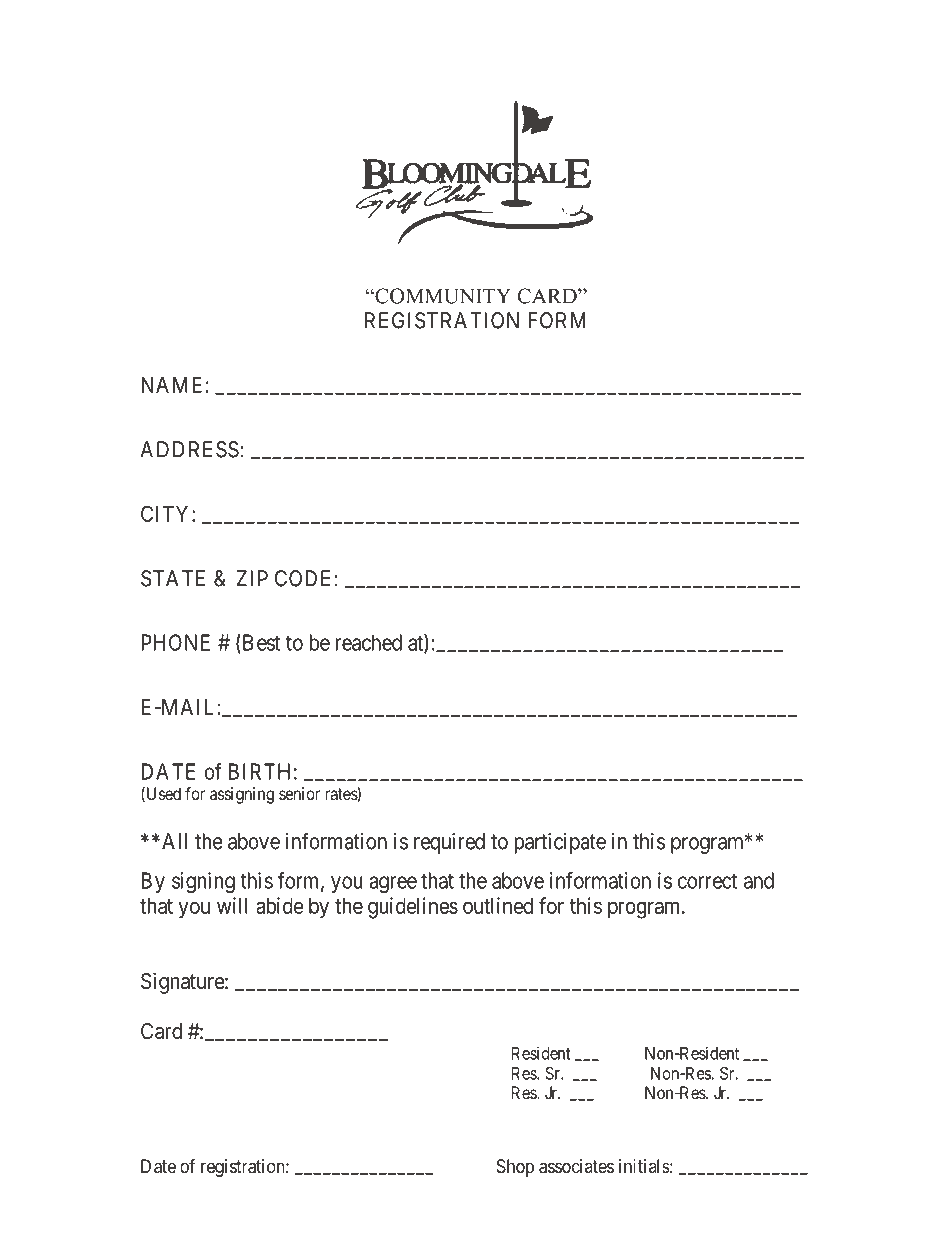 This screenshot has width=952, height=1233. I want to click on will, so click(232, 905).
